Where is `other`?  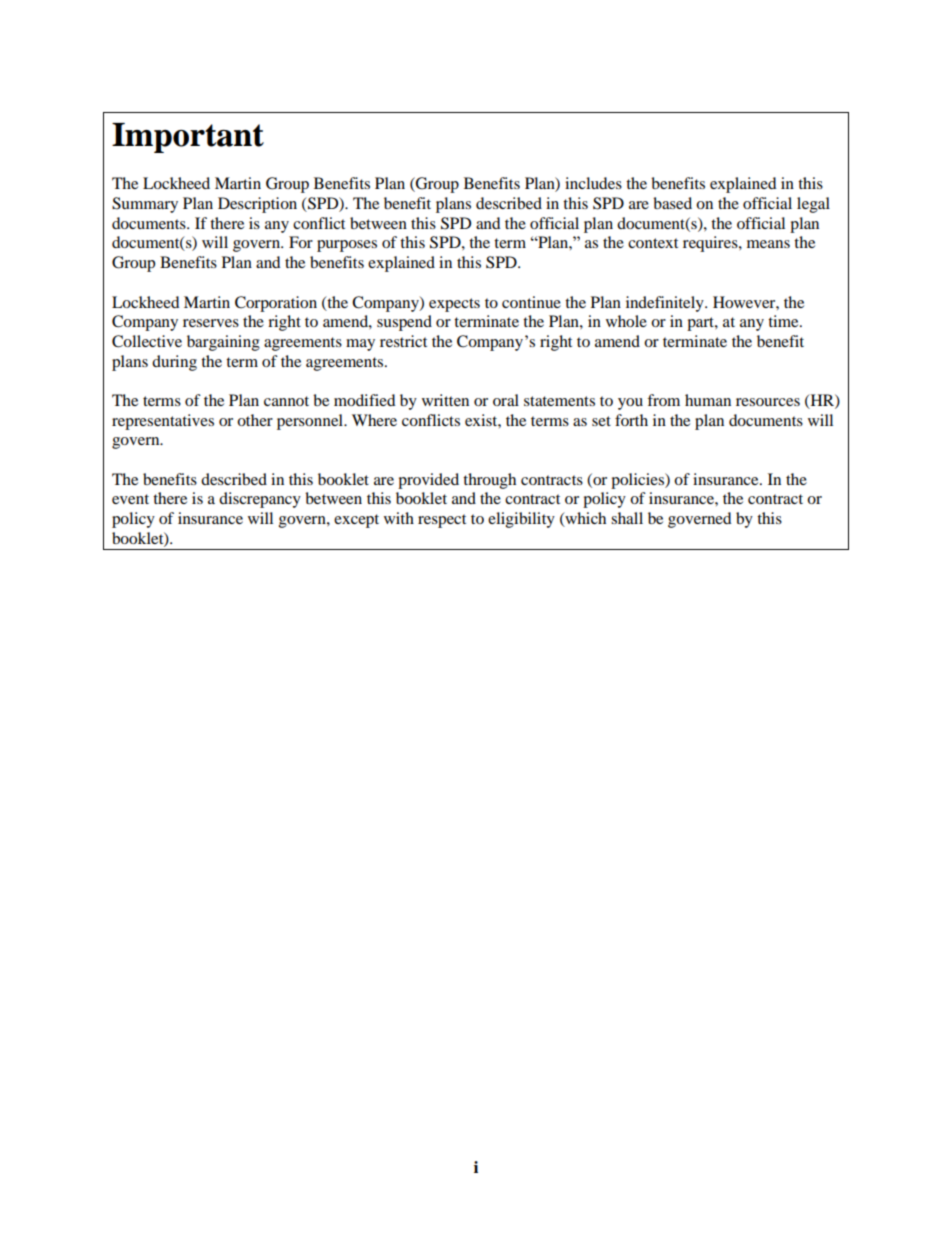 other is located at coordinates (255, 420).
